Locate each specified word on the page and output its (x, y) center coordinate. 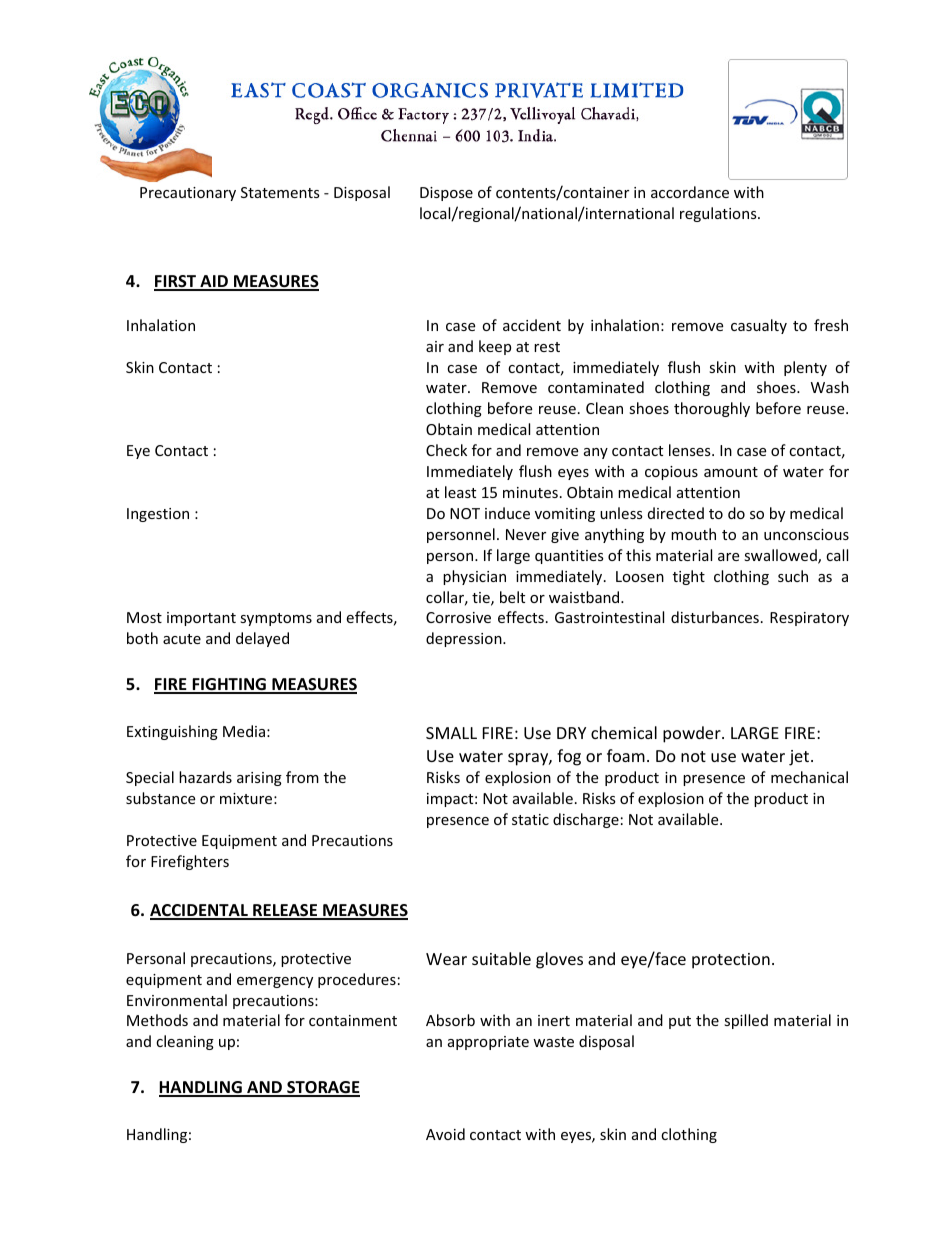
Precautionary (188, 194)
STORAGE (322, 1088)
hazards (205, 777)
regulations (719, 214)
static (530, 819)
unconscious (806, 534)
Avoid (445, 1134)
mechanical (809, 777)
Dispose (446, 194)
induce (507, 513)
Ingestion (158, 515)
